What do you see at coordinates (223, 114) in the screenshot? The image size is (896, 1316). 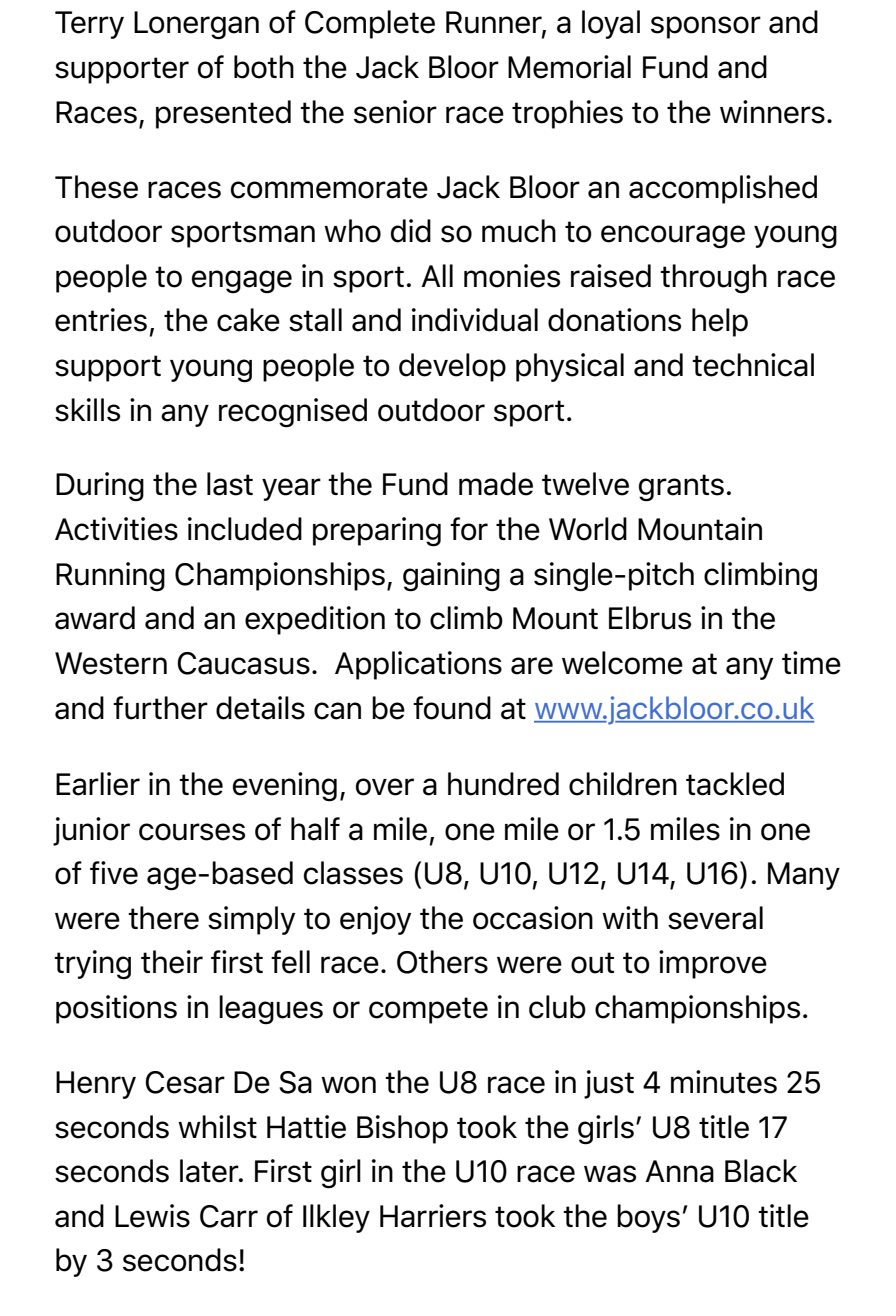 I see `presented` at bounding box center [223, 114].
